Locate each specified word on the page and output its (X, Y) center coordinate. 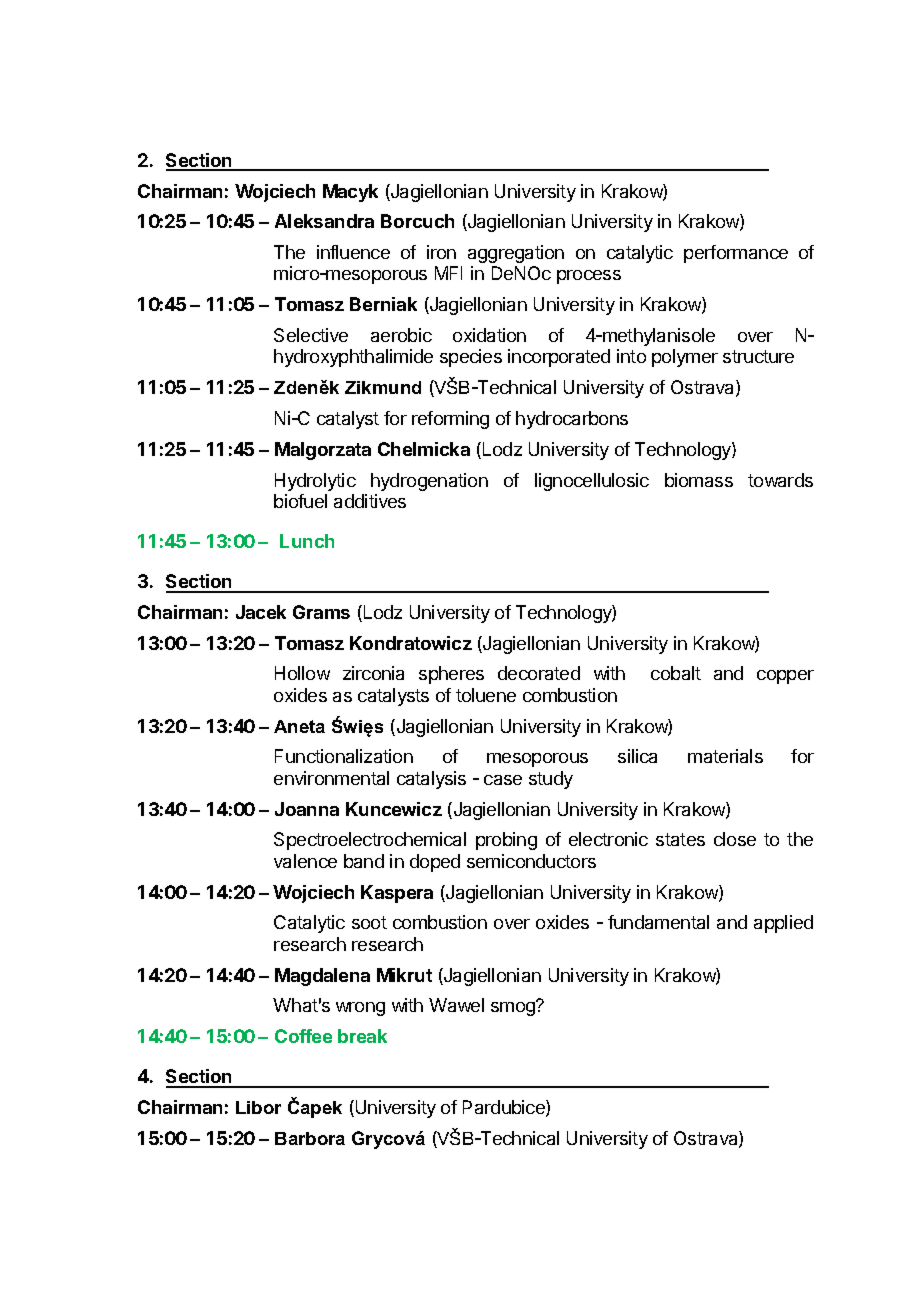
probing (506, 841)
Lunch (307, 541)
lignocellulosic (592, 482)
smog (514, 1008)
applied (783, 924)
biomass (699, 480)
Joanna (307, 809)
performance (736, 254)
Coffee (303, 1036)
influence (353, 252)
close (735, 839)
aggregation (516, 254)
